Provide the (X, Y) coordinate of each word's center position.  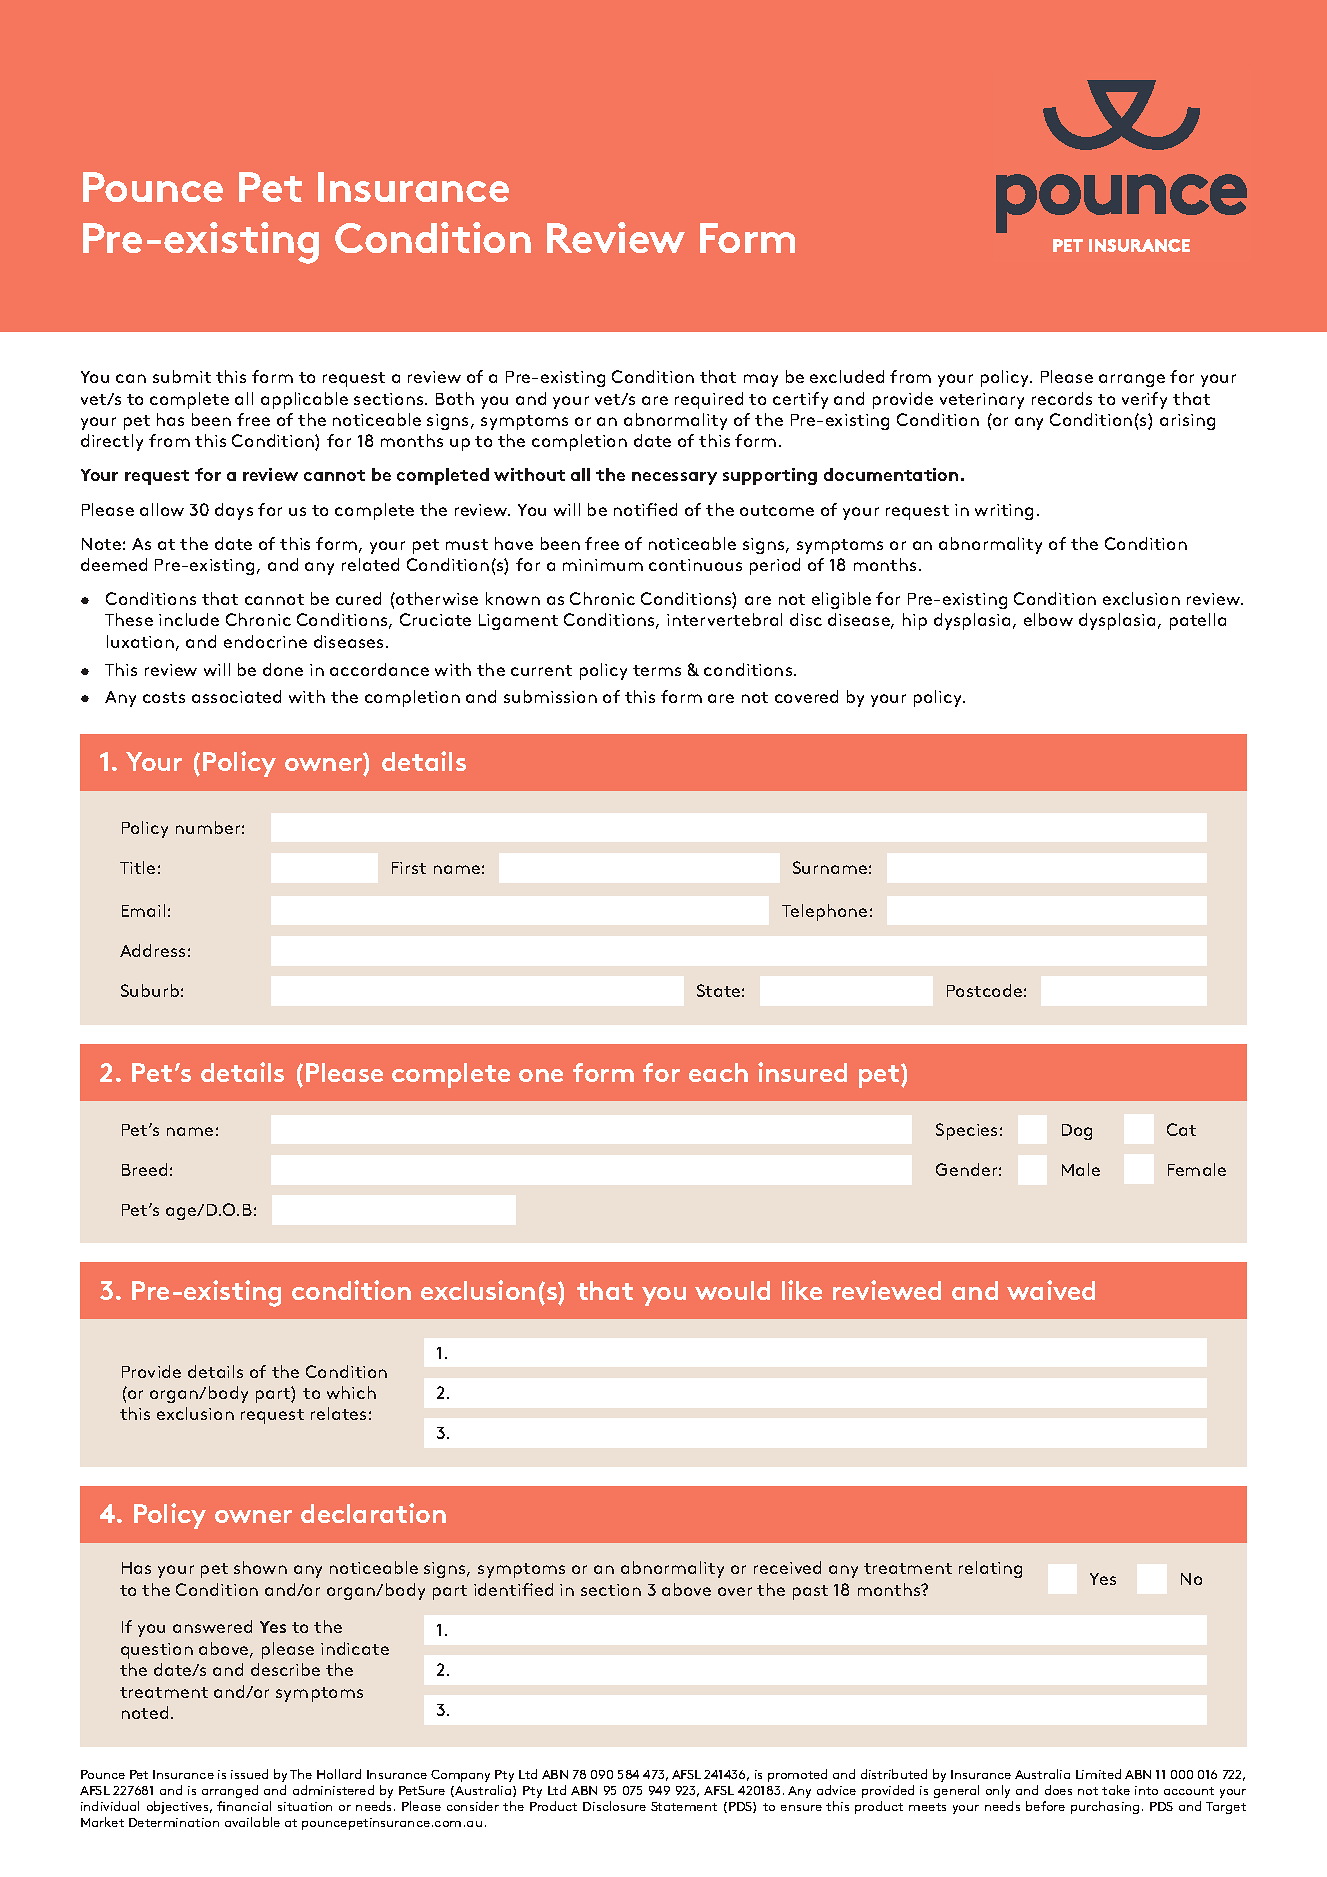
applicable (304, 400)
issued (249, 1774)
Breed (144, 1169)
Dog (1077, 1132)
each (718, 1072)
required (709, 400)
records (1062, 398)
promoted (797, 1775)
